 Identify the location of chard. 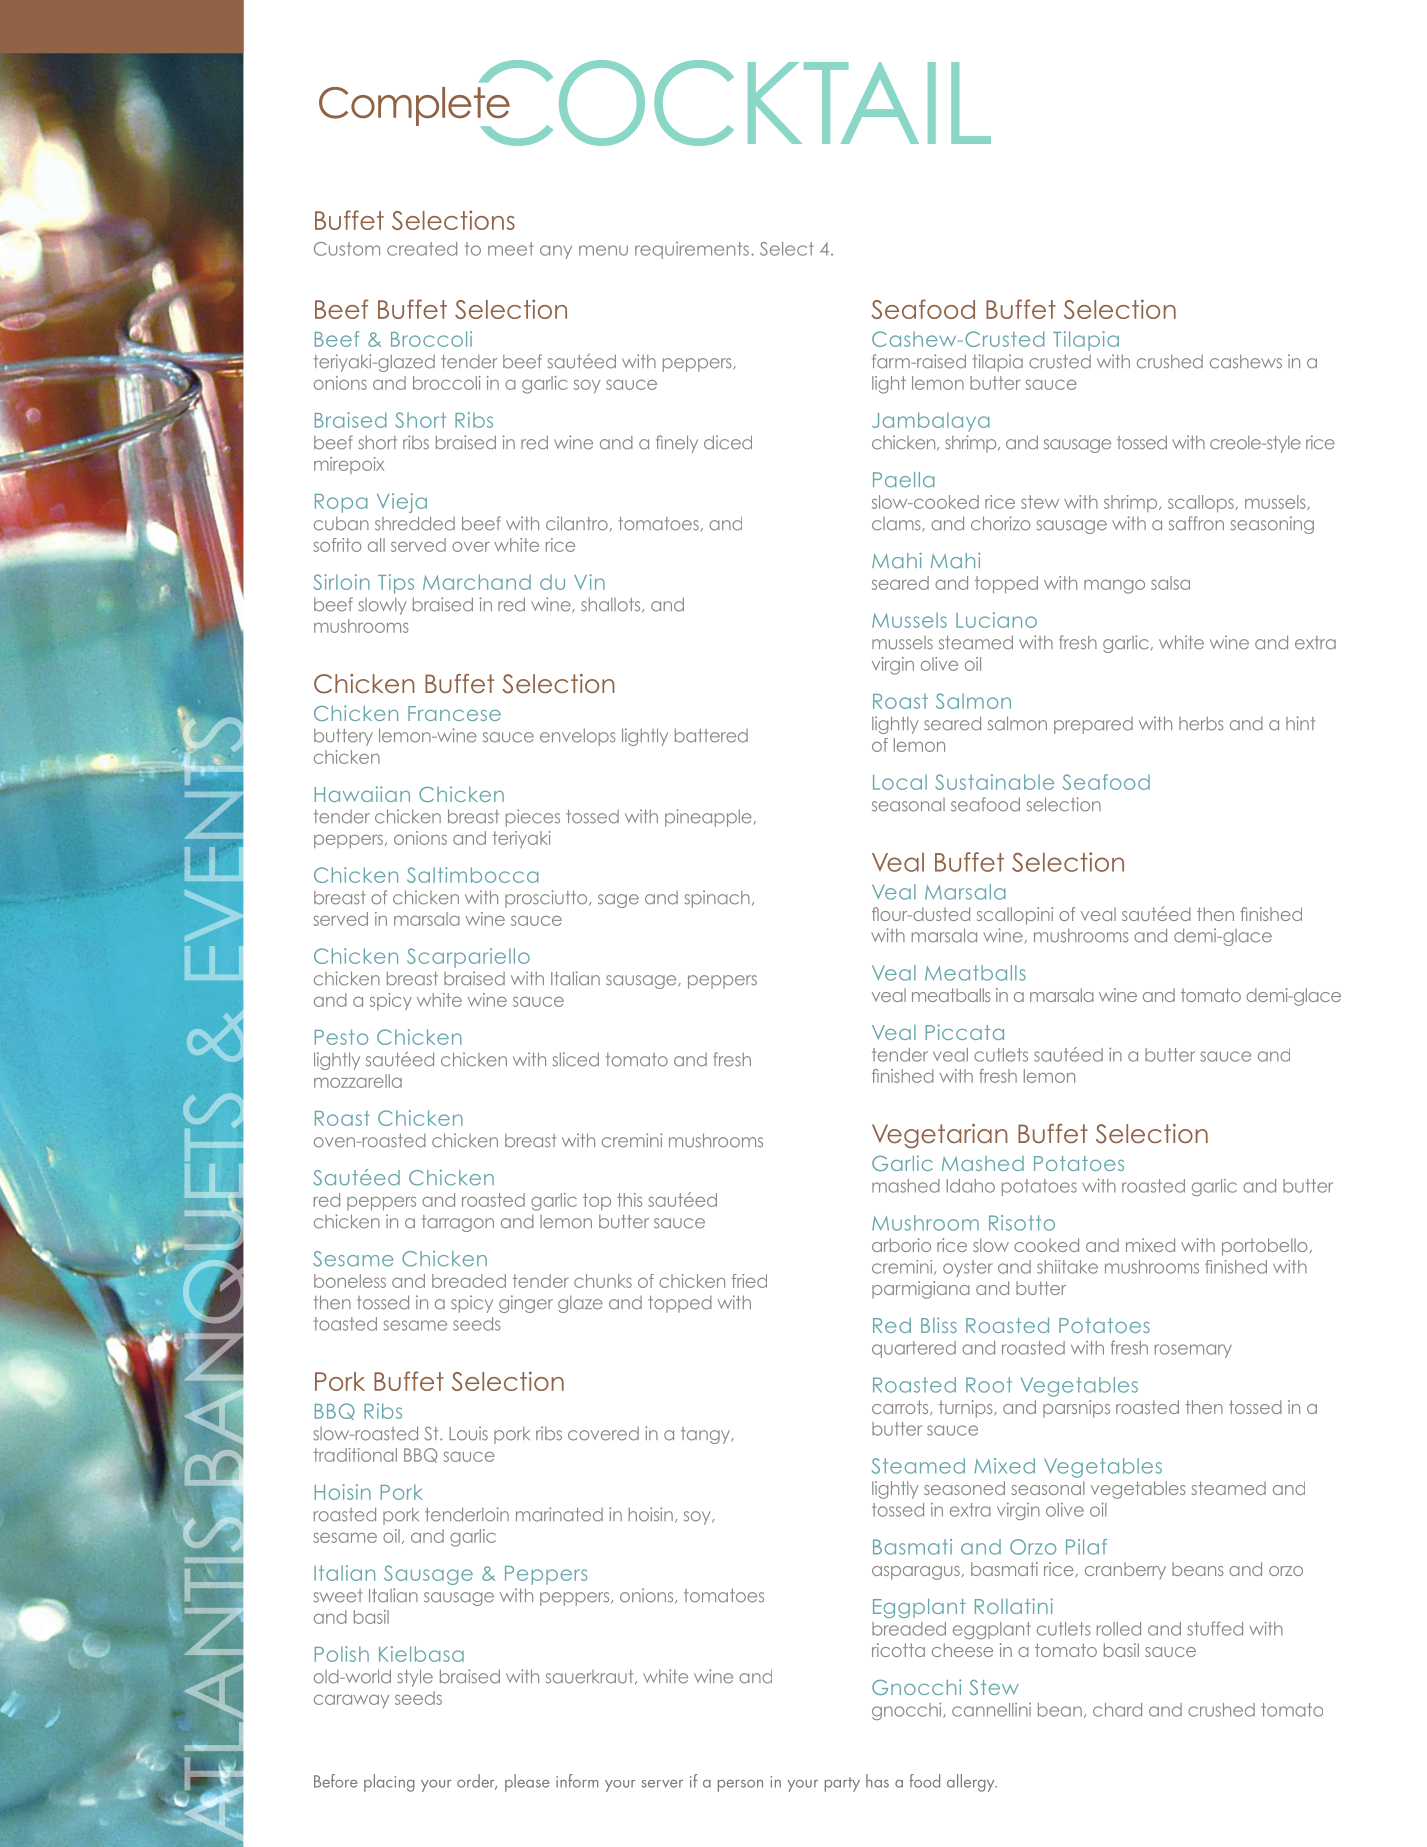
(1117, 1710).
